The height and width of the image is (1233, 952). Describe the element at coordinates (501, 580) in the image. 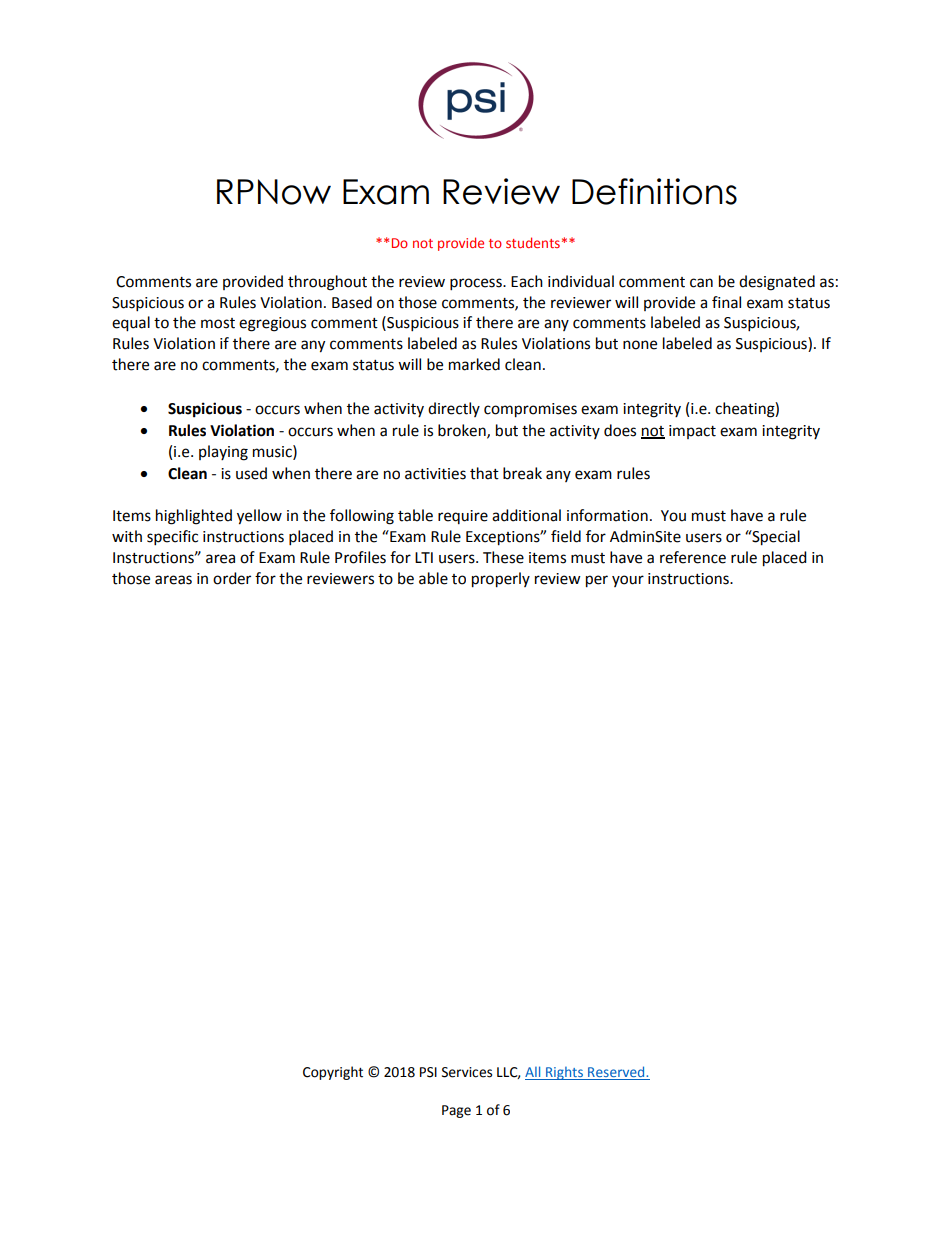

I see `properly` at that location.
